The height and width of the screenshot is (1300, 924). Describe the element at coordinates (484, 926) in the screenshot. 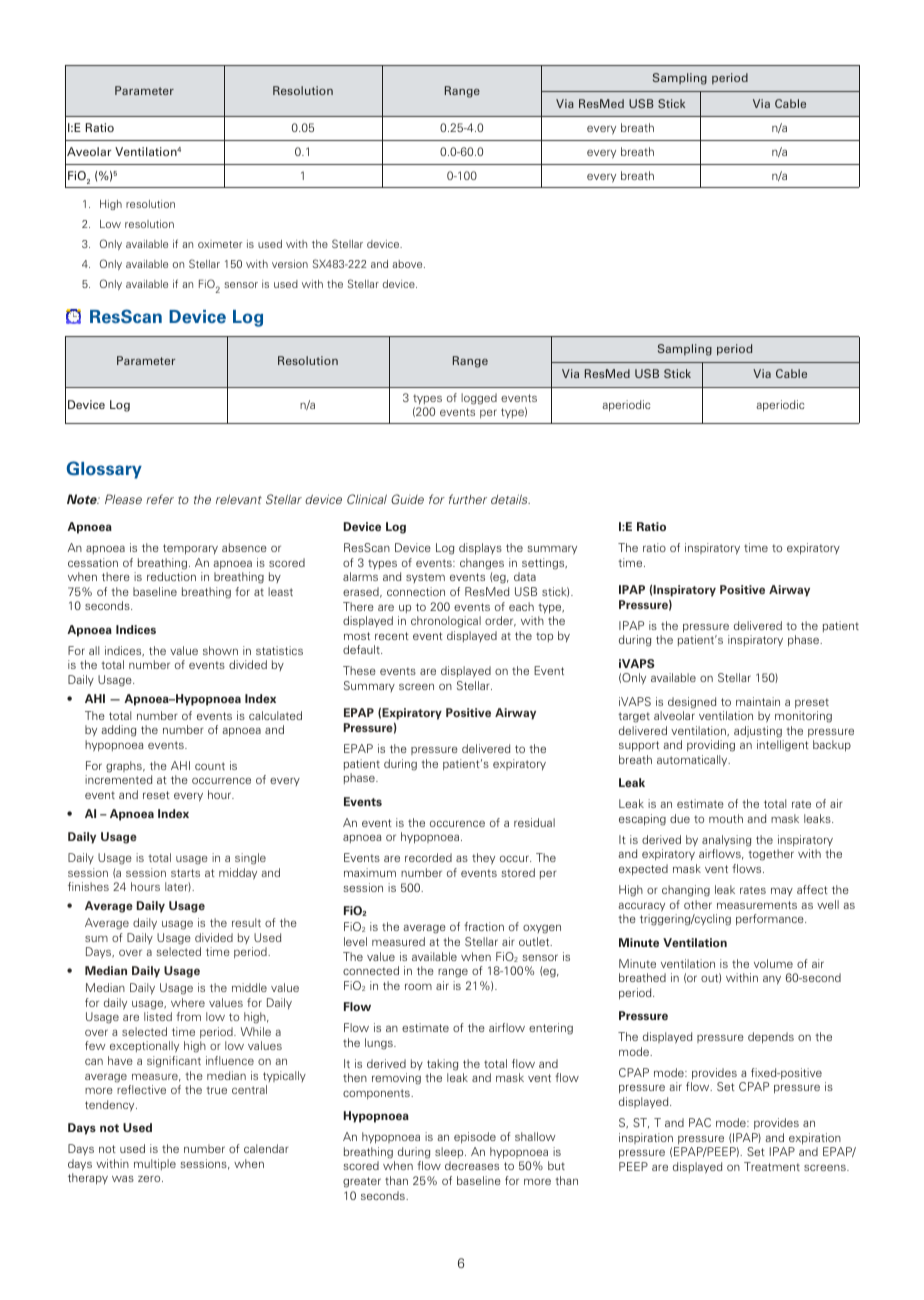

I see `fraction` at that location.
